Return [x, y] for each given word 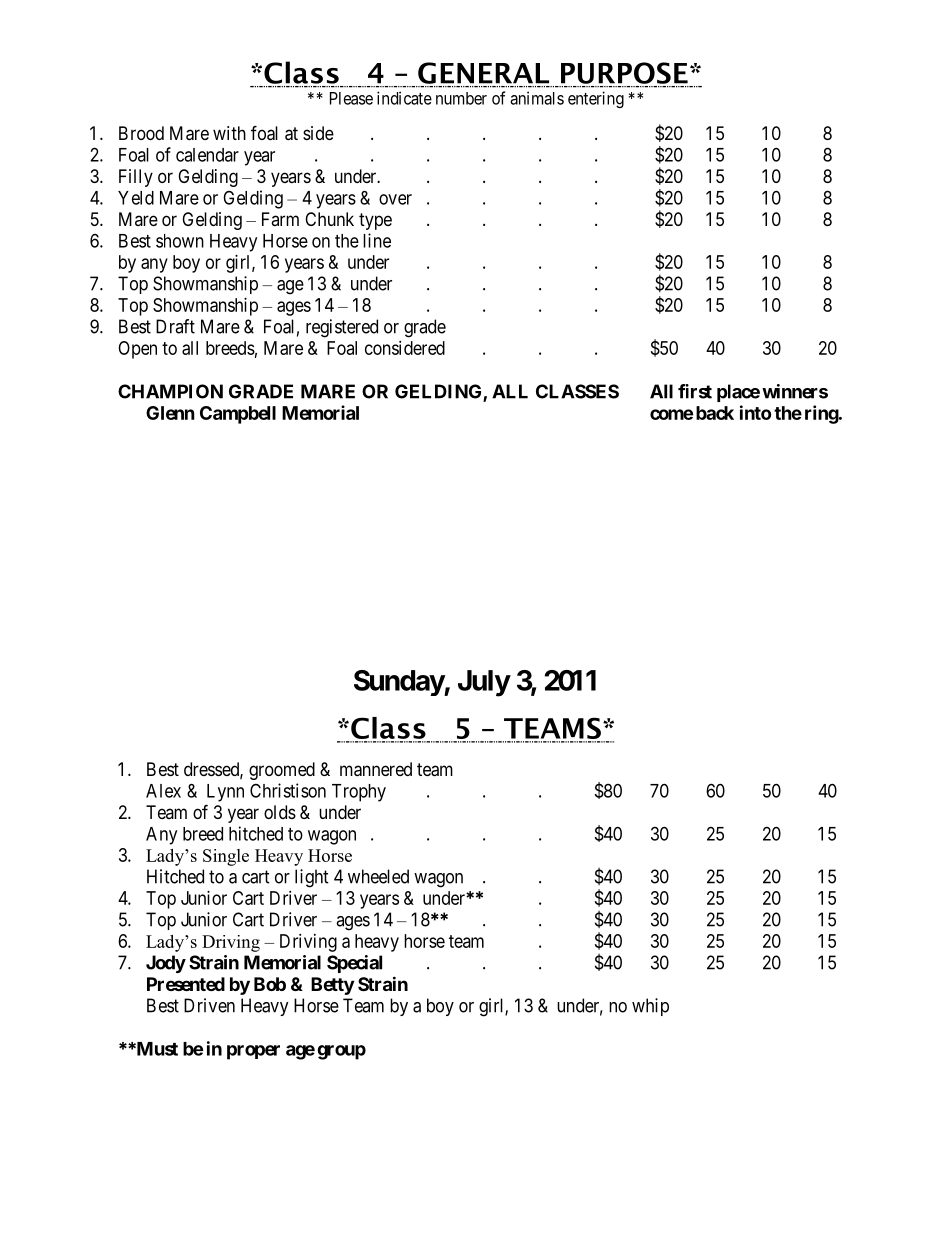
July [484, 683]
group [341, 1052]
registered [342, 328]
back [715, 413]
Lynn [225, 793]
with [229, 133]
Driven [209, 1005]
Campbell [238, 415]
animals [537, 98]
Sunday [399, 683]
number [461, 98]
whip [650, 1007]
